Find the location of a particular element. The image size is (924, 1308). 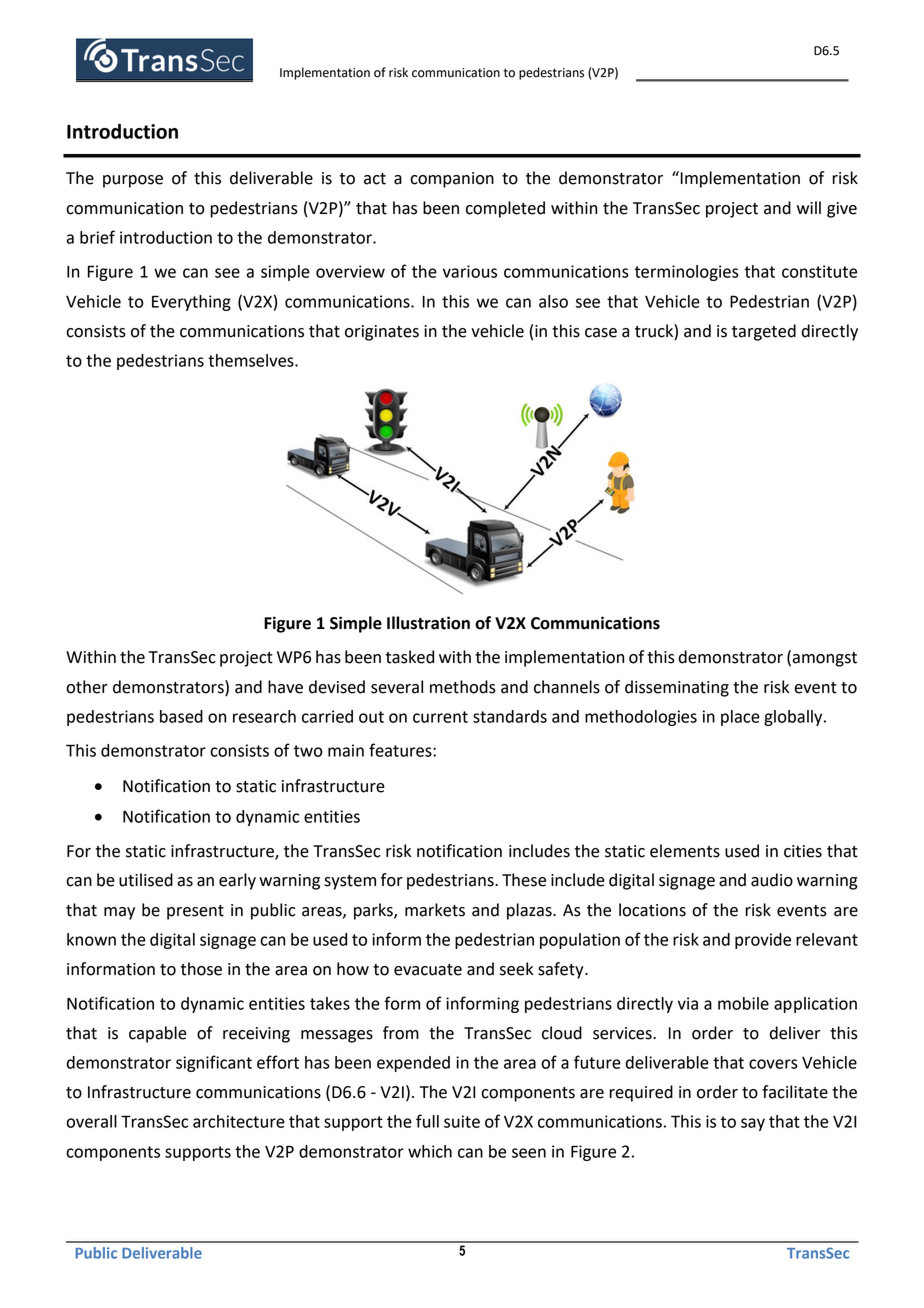

say is located at coordinates (753, 1124).
